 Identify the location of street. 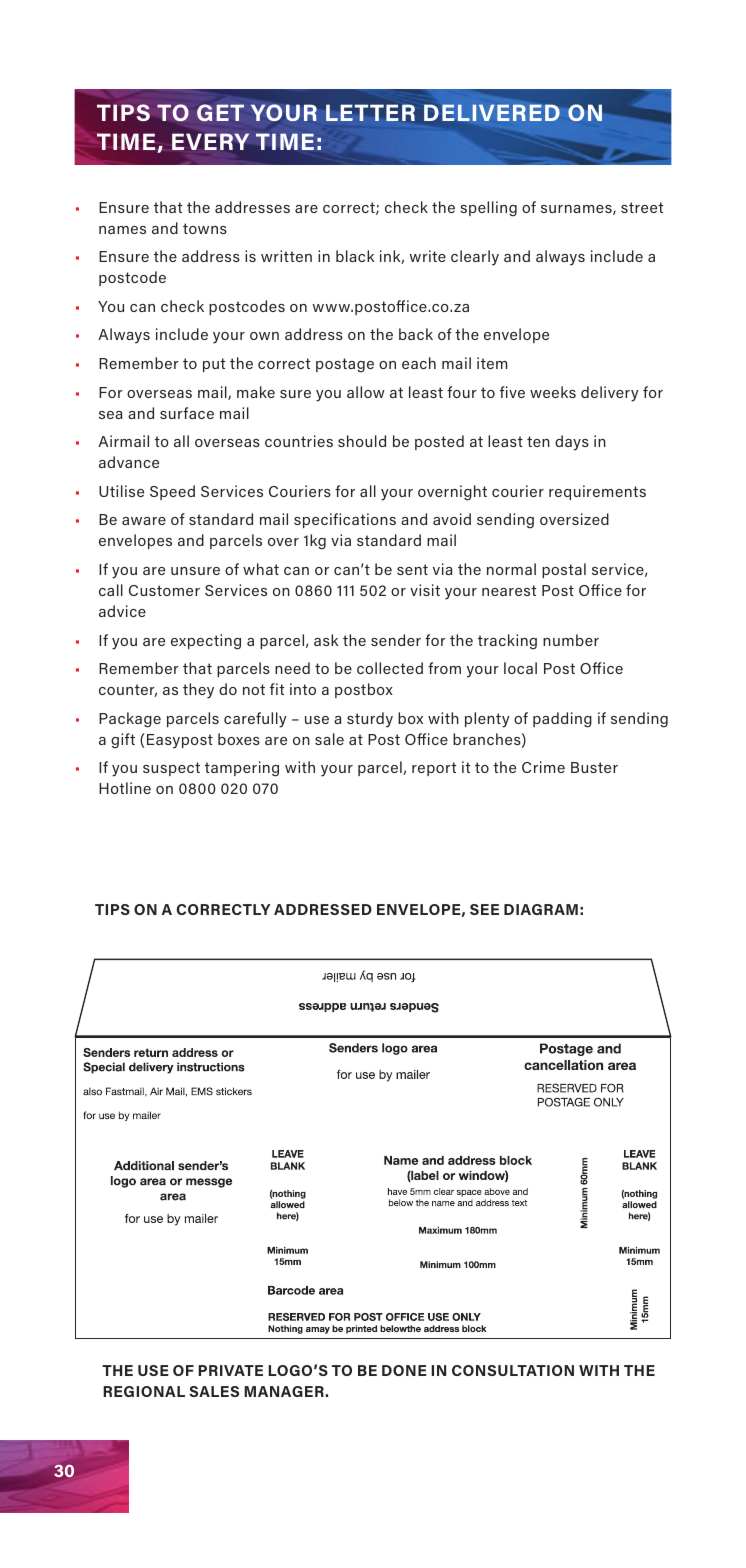
(642, 207).
